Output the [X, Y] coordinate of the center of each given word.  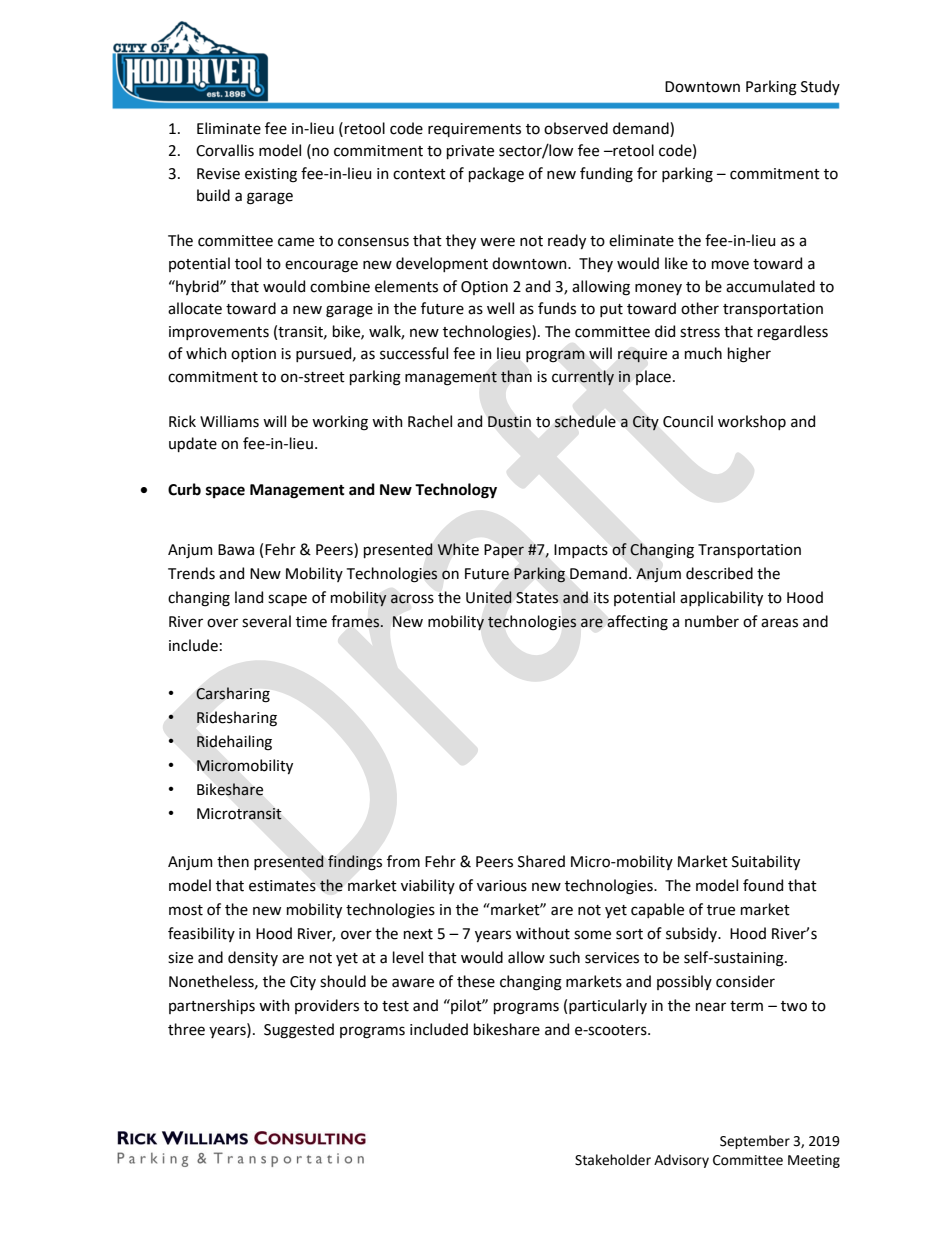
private [470, 152]
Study [820, 87]
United [489, 597]
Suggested [299, 1031]
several [266, 621]
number [712, 621]
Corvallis [225, 150]
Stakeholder [613, 1160]
